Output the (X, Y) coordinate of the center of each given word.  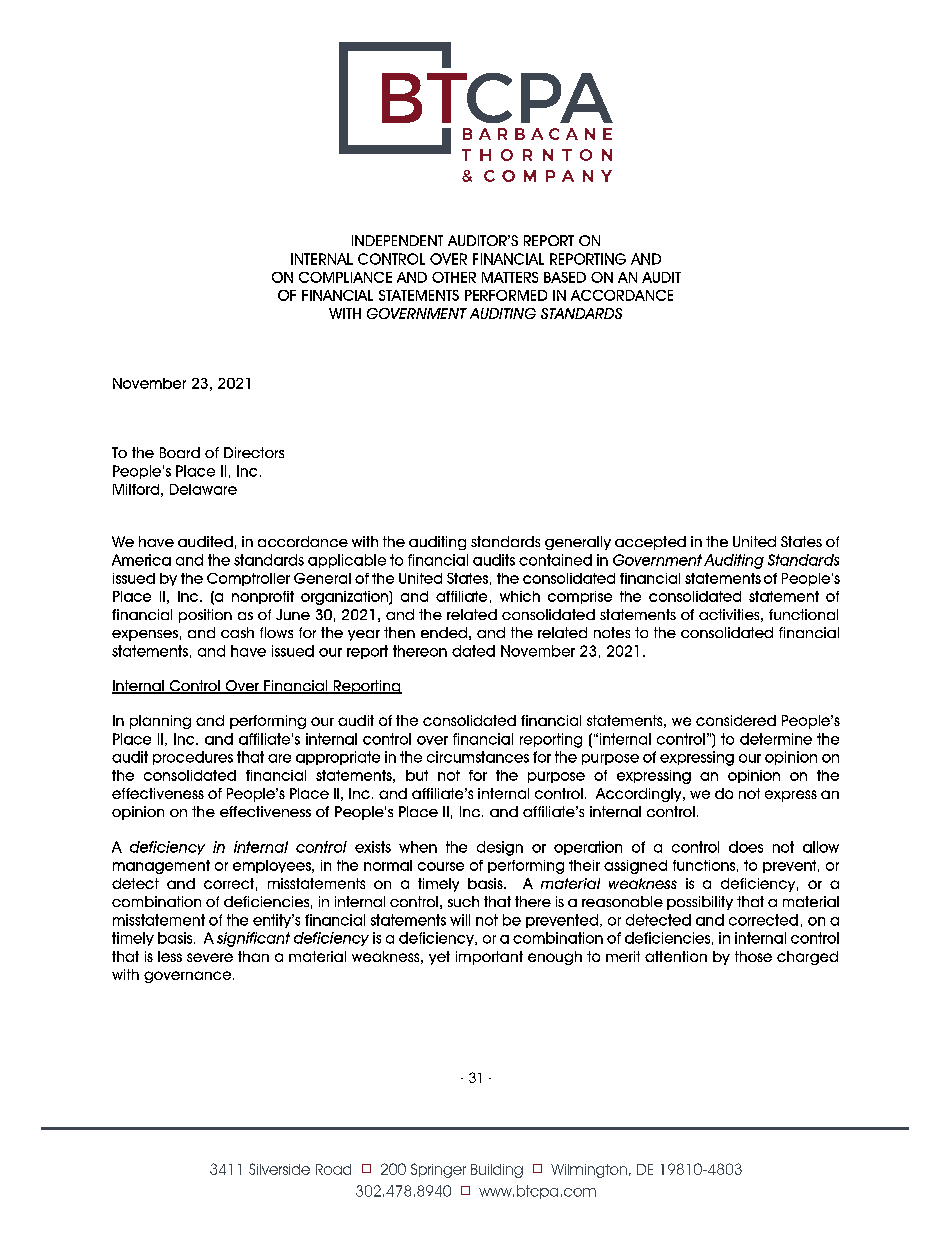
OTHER (454, 277)
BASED (565, 277)
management (161, 867)
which (520, 596)
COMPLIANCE (345, 277)
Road (333, 1169)
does (746, 847)
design (500, 848)
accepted (650, 543)
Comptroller (248, 579)
